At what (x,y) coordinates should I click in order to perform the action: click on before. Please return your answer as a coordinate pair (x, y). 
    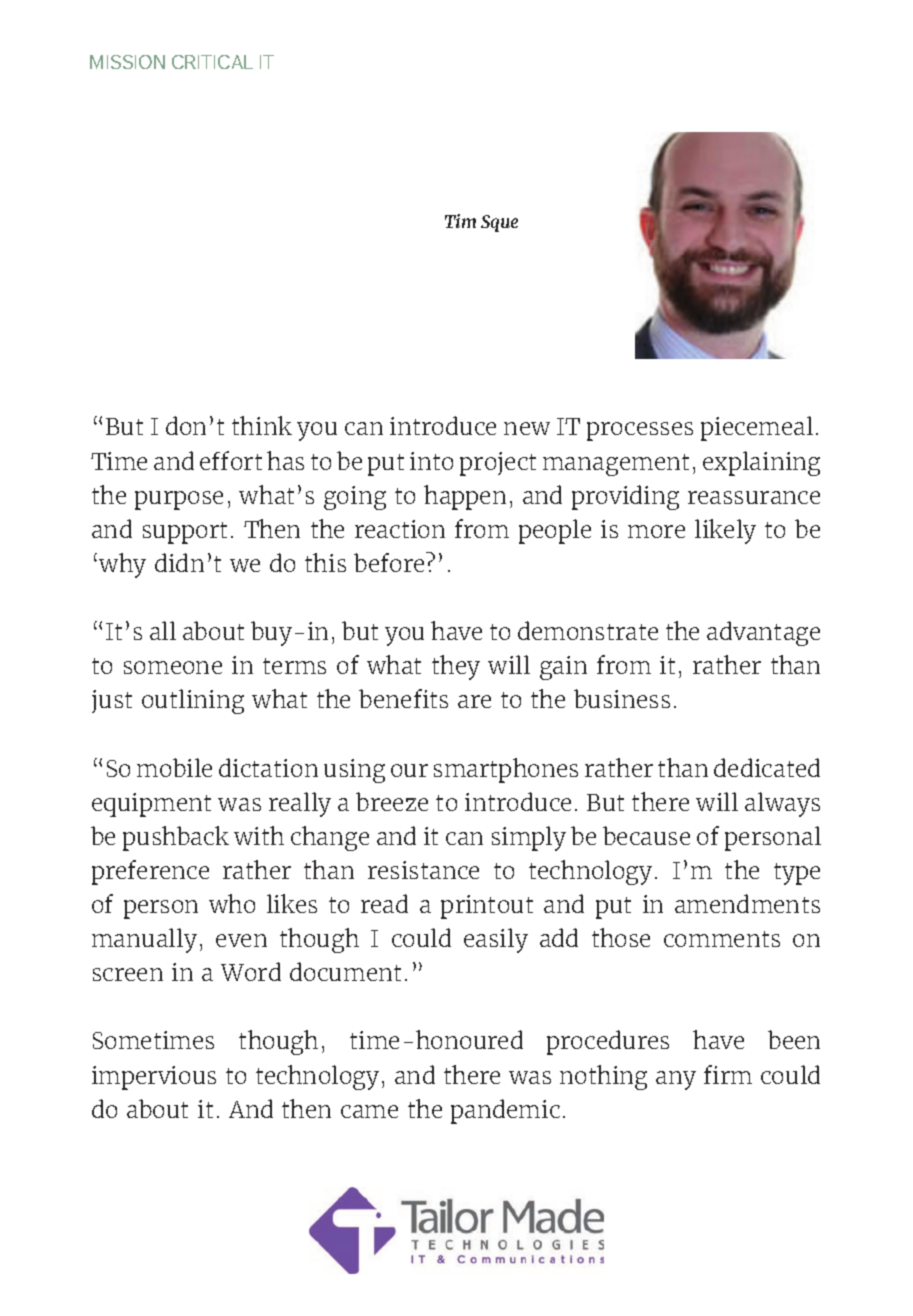
    Looking at the image, I should click on (390, 562).
